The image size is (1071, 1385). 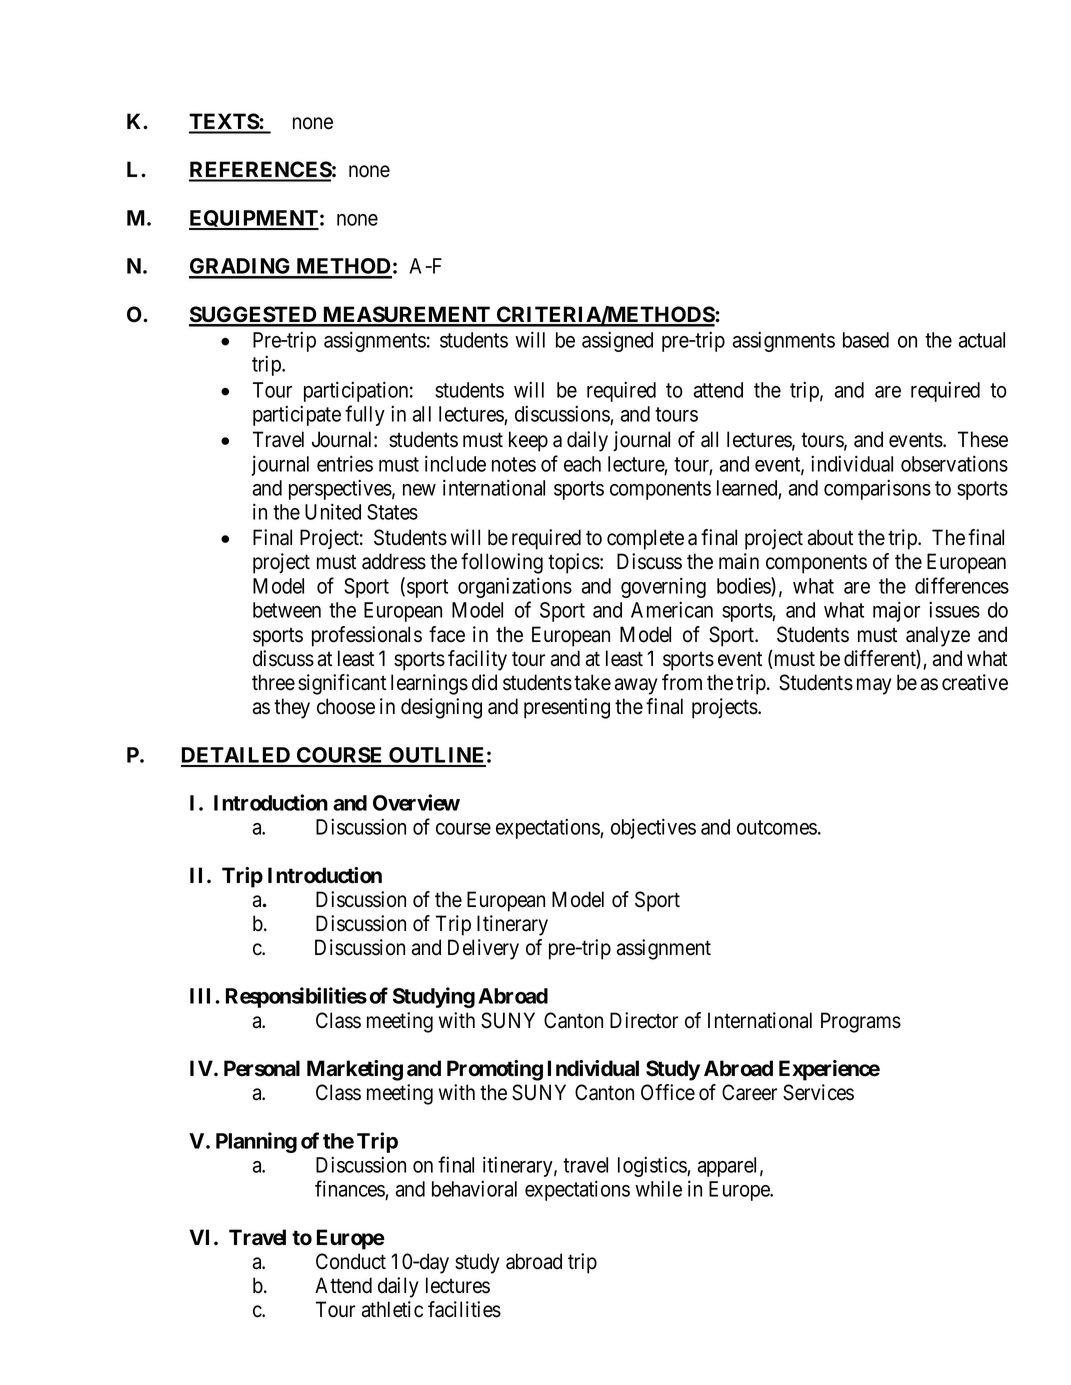 What do you see at coordinates (861, 1022) in the screenshot?
I see `Programs` at bounding box center [861, 1022].
